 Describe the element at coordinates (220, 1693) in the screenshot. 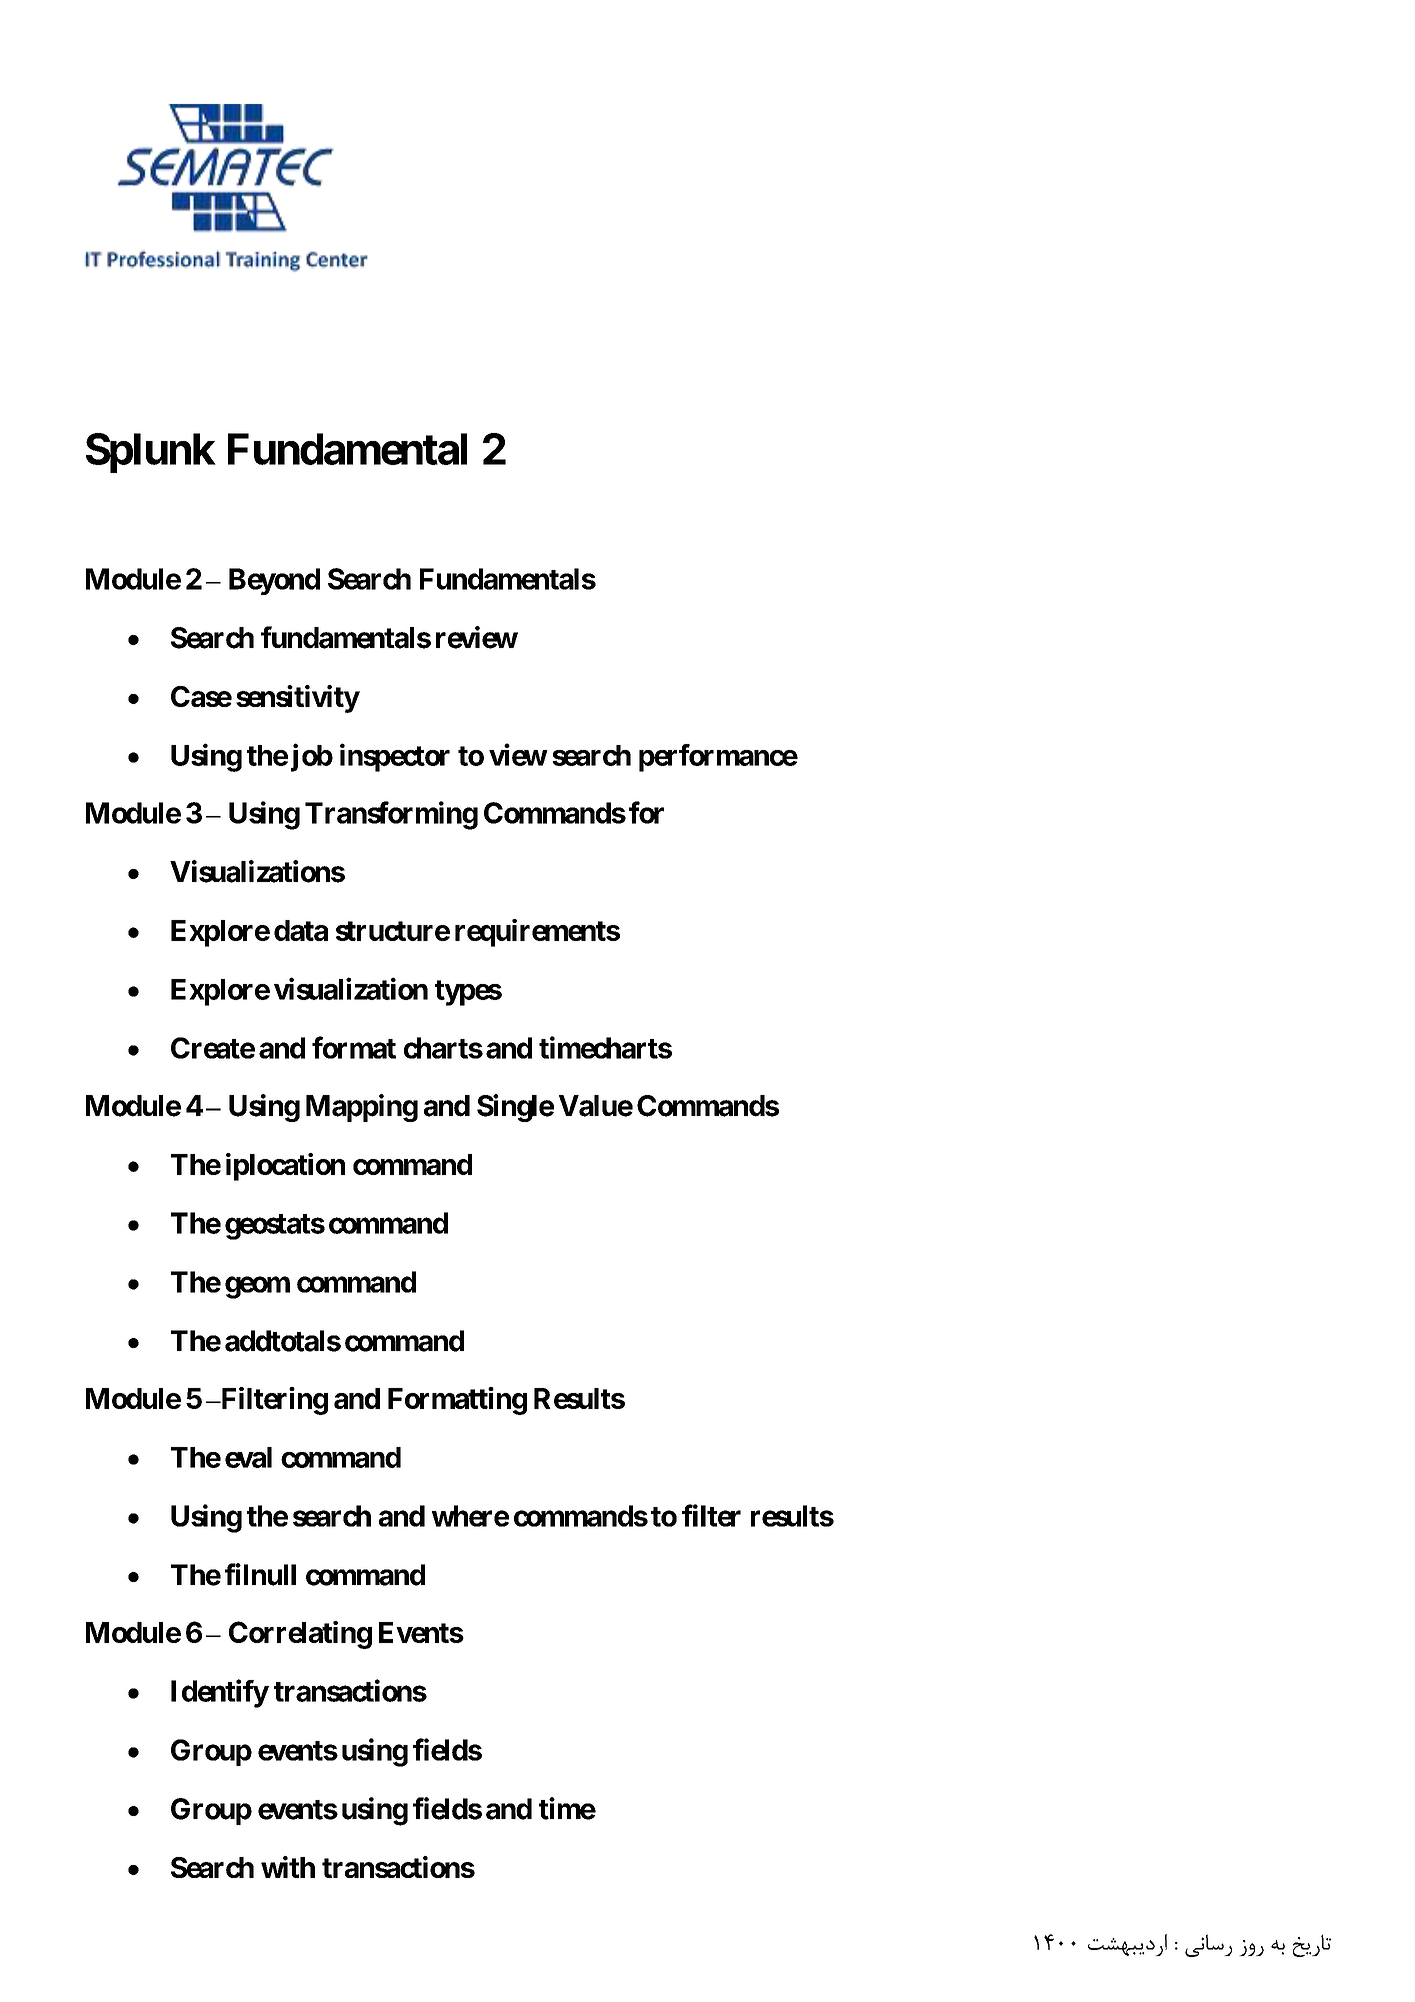

I see `Identify` at that location.
